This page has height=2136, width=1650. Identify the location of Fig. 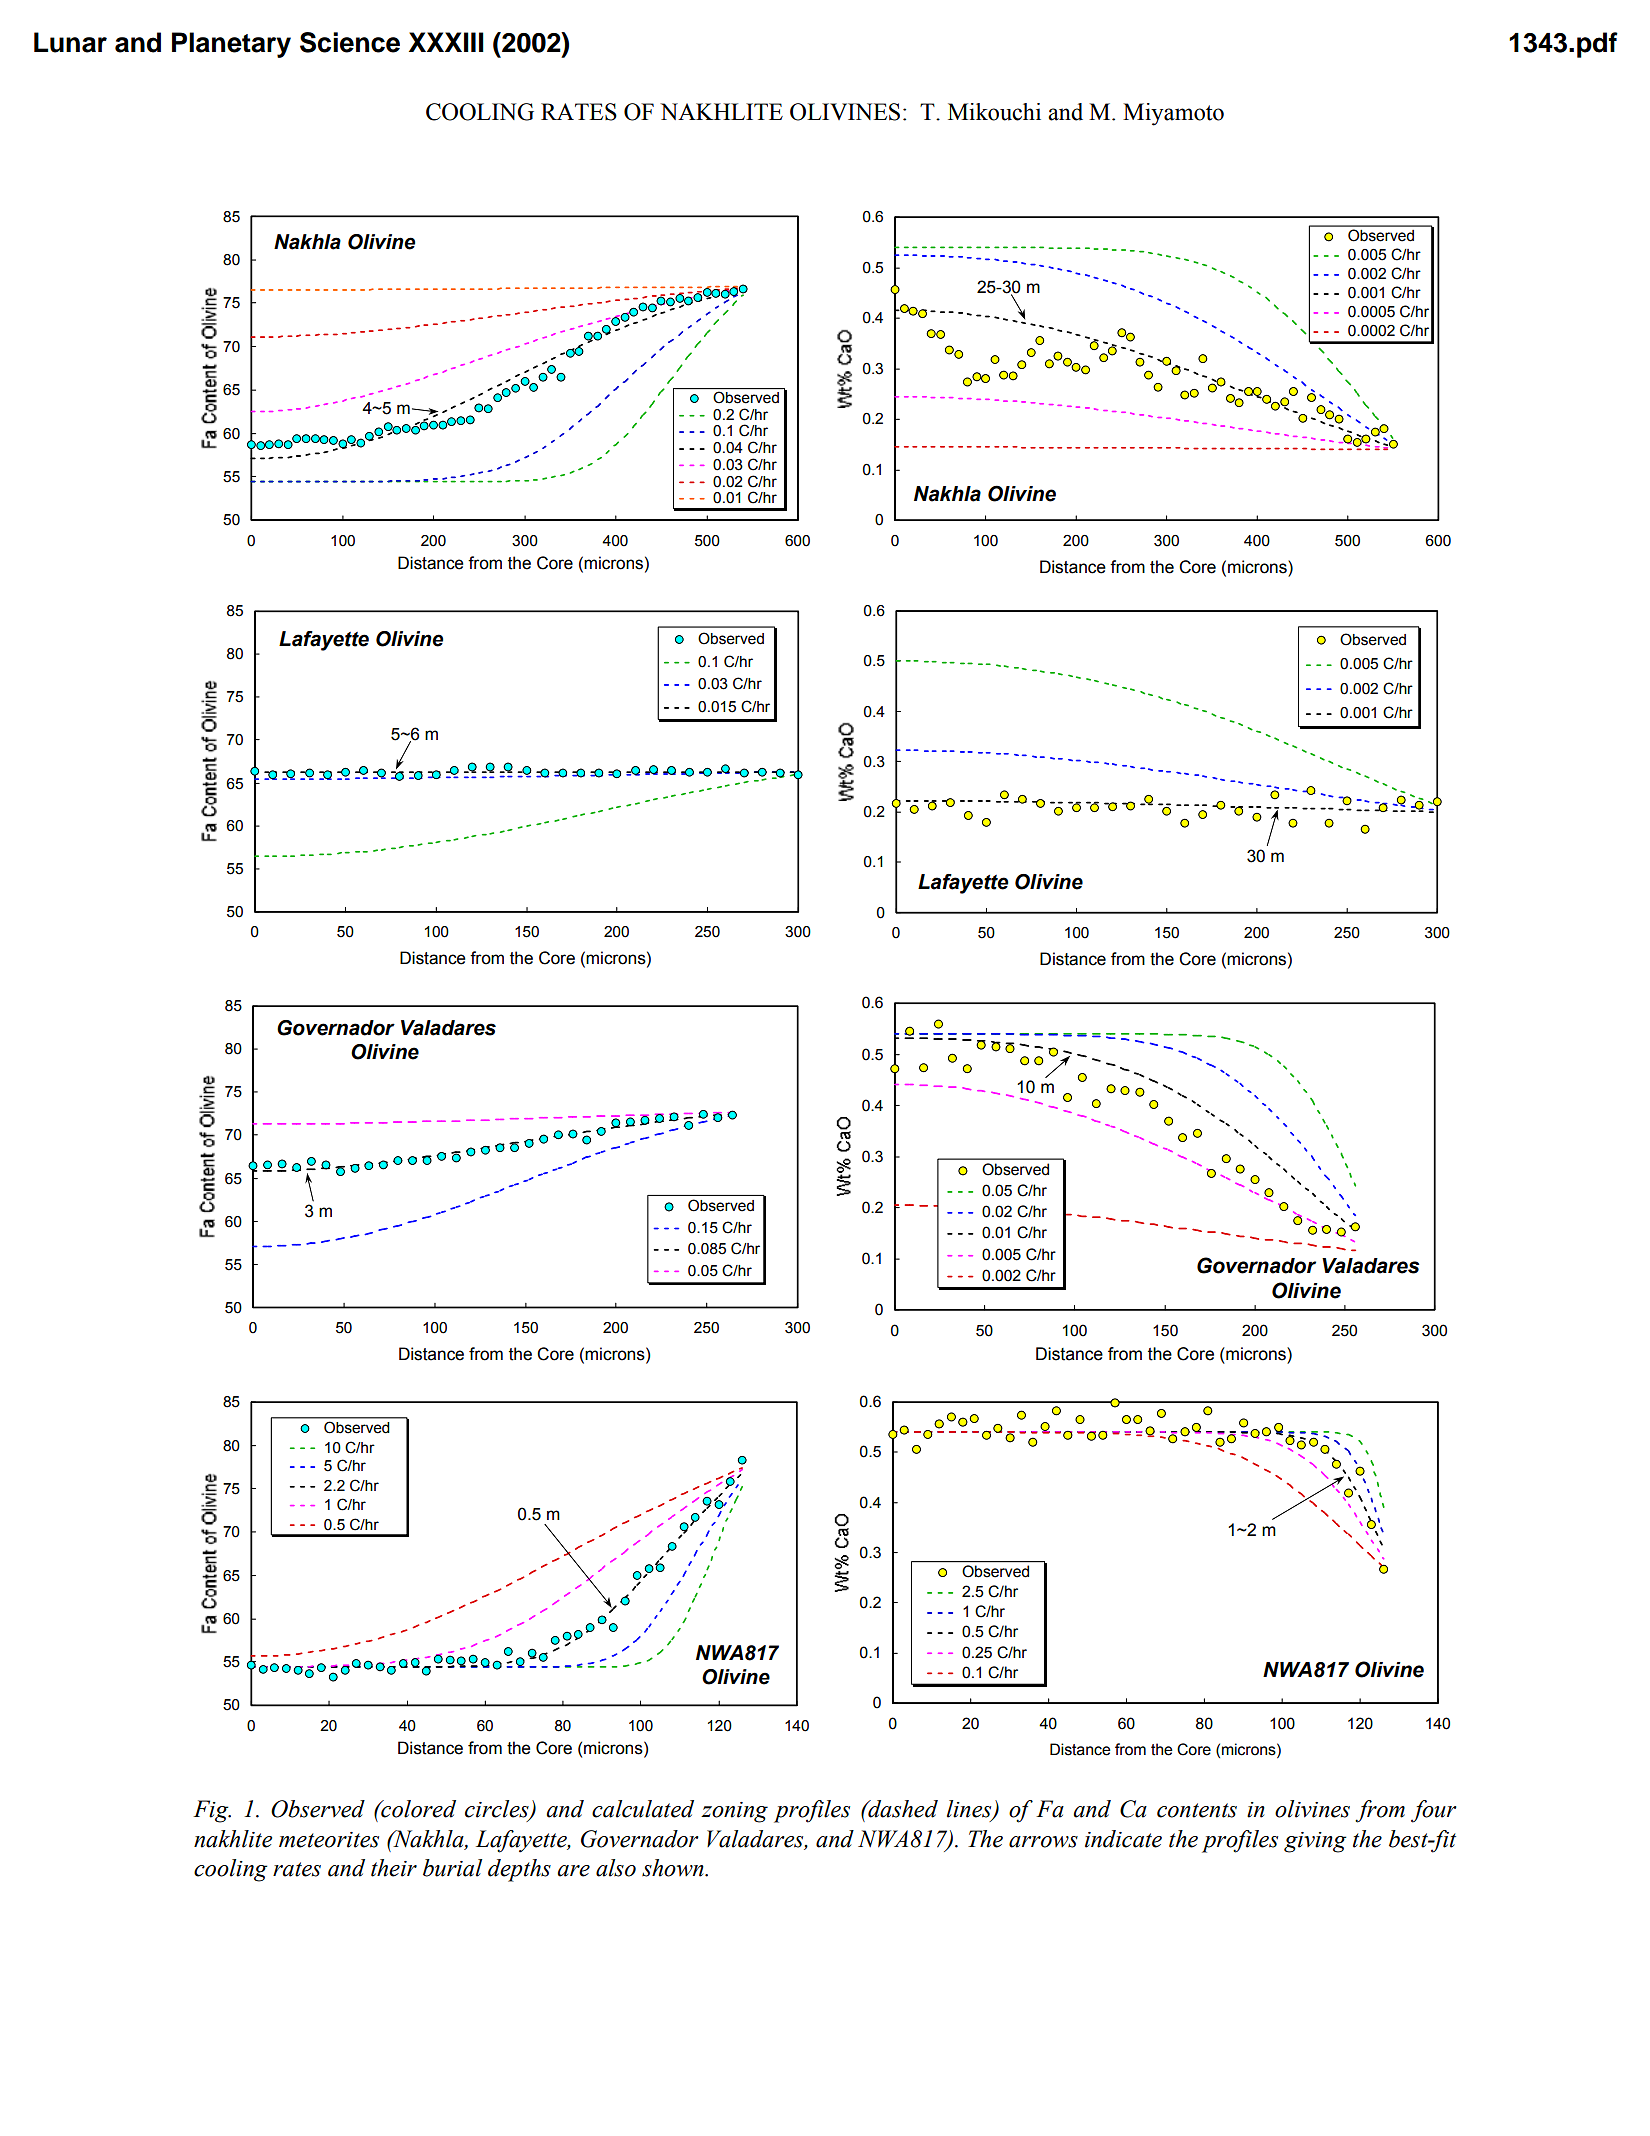
(212, 1811).
